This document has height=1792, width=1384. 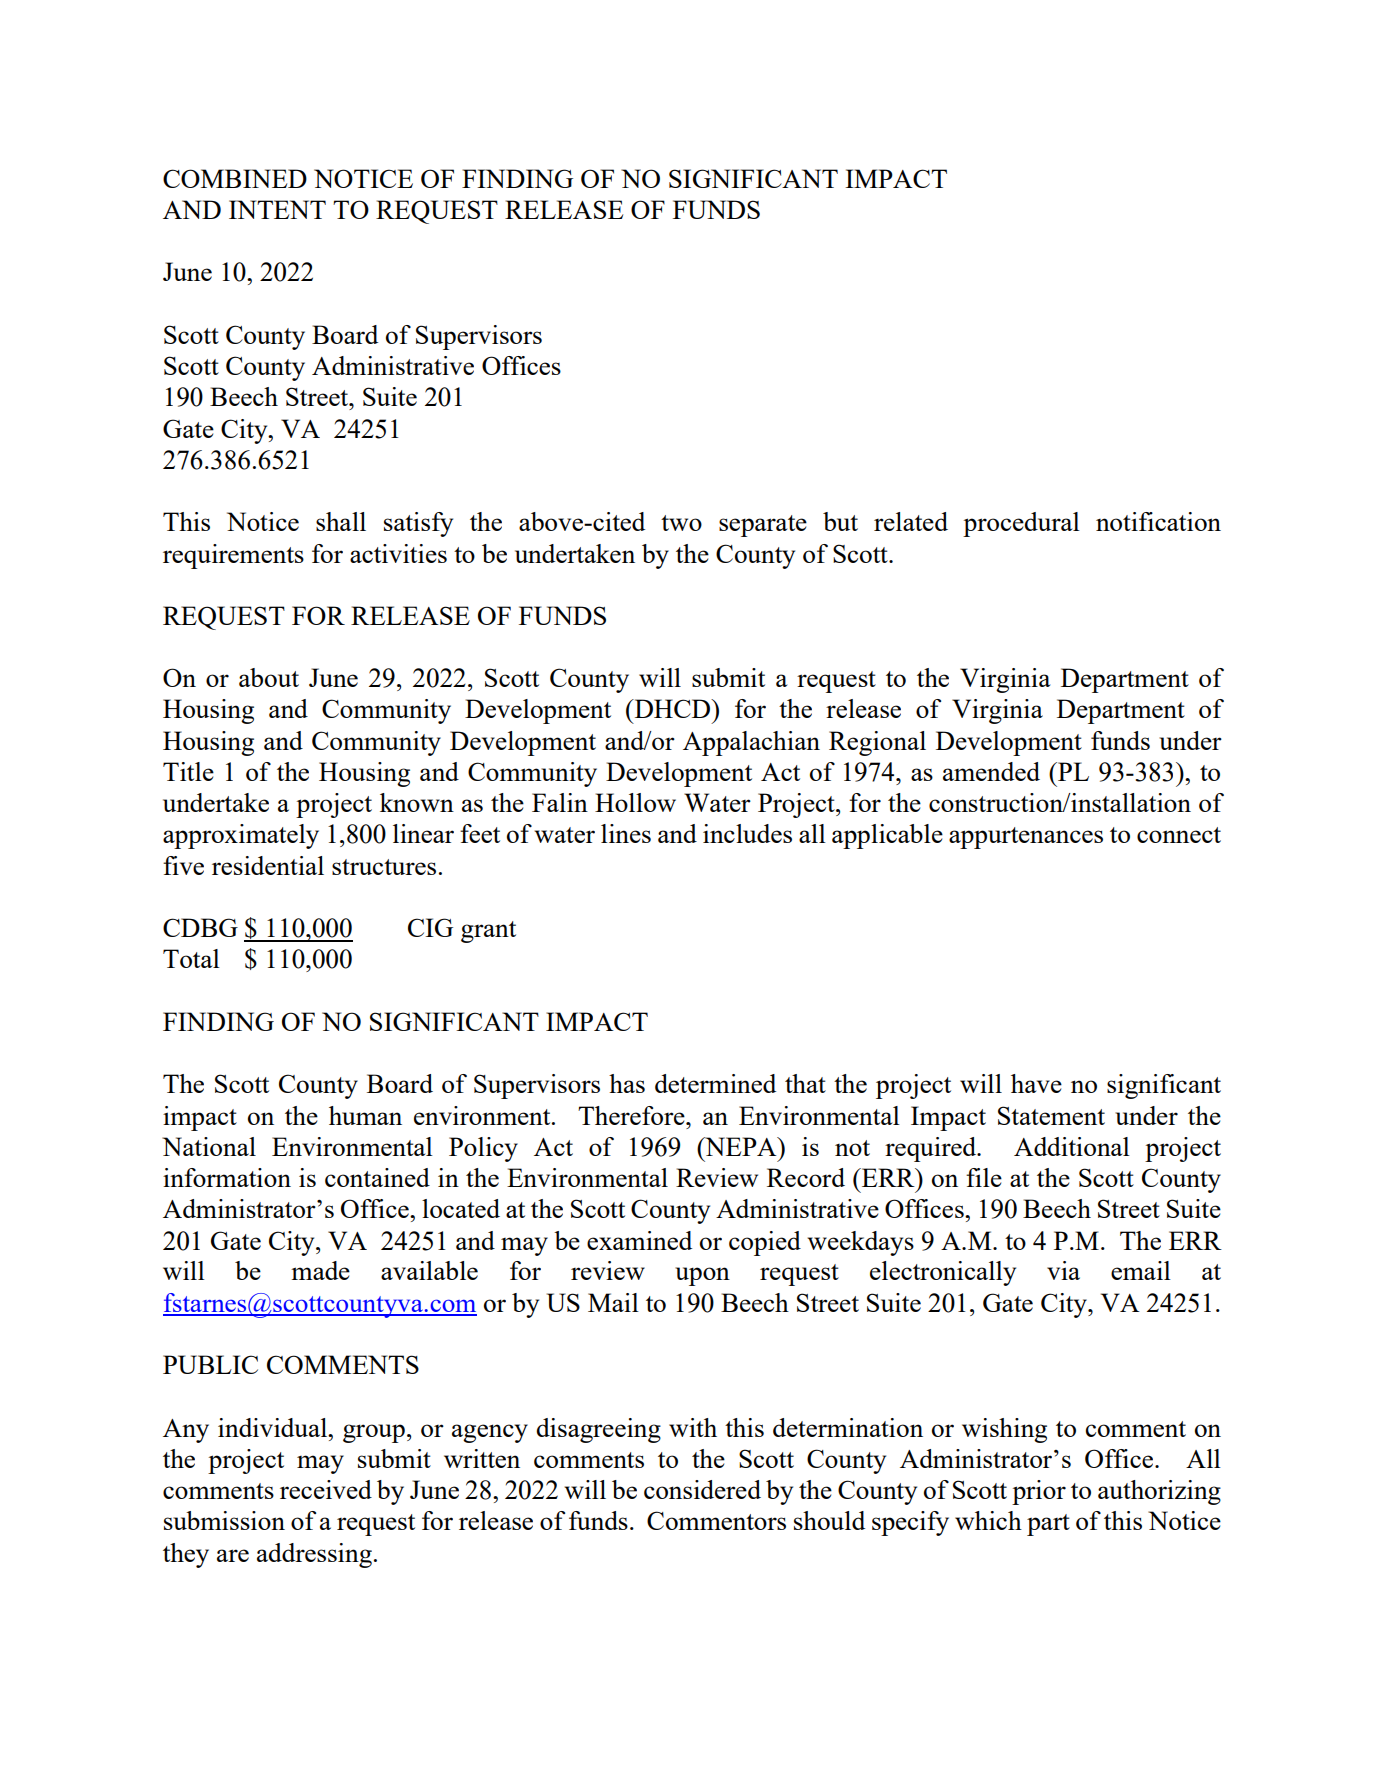 What do you see at coordinates (326, 1489) in the document?
I see `received` at bounding box center [326, 1489].
